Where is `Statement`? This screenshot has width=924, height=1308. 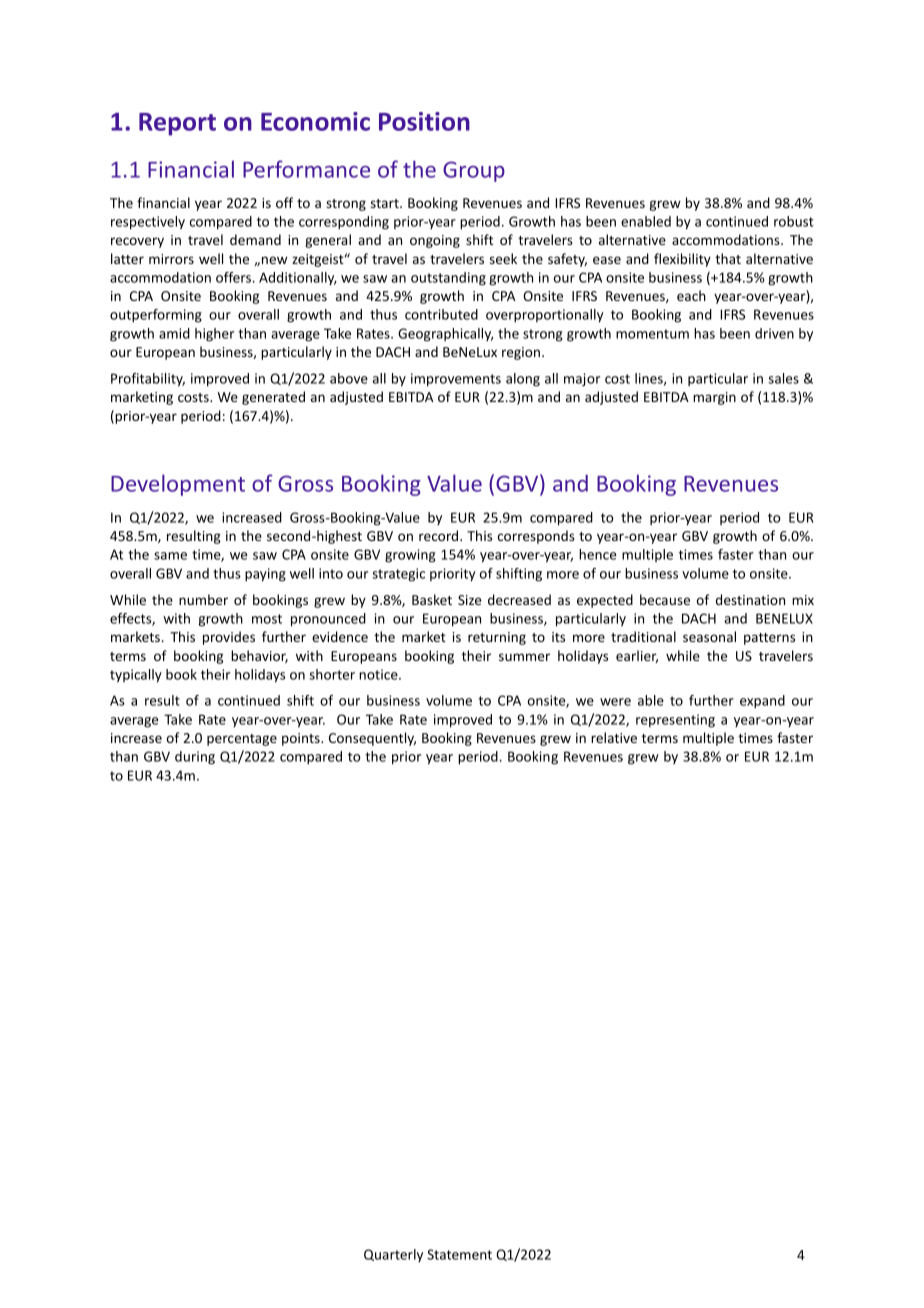 Statement is located at coordinates (459, 1254).
